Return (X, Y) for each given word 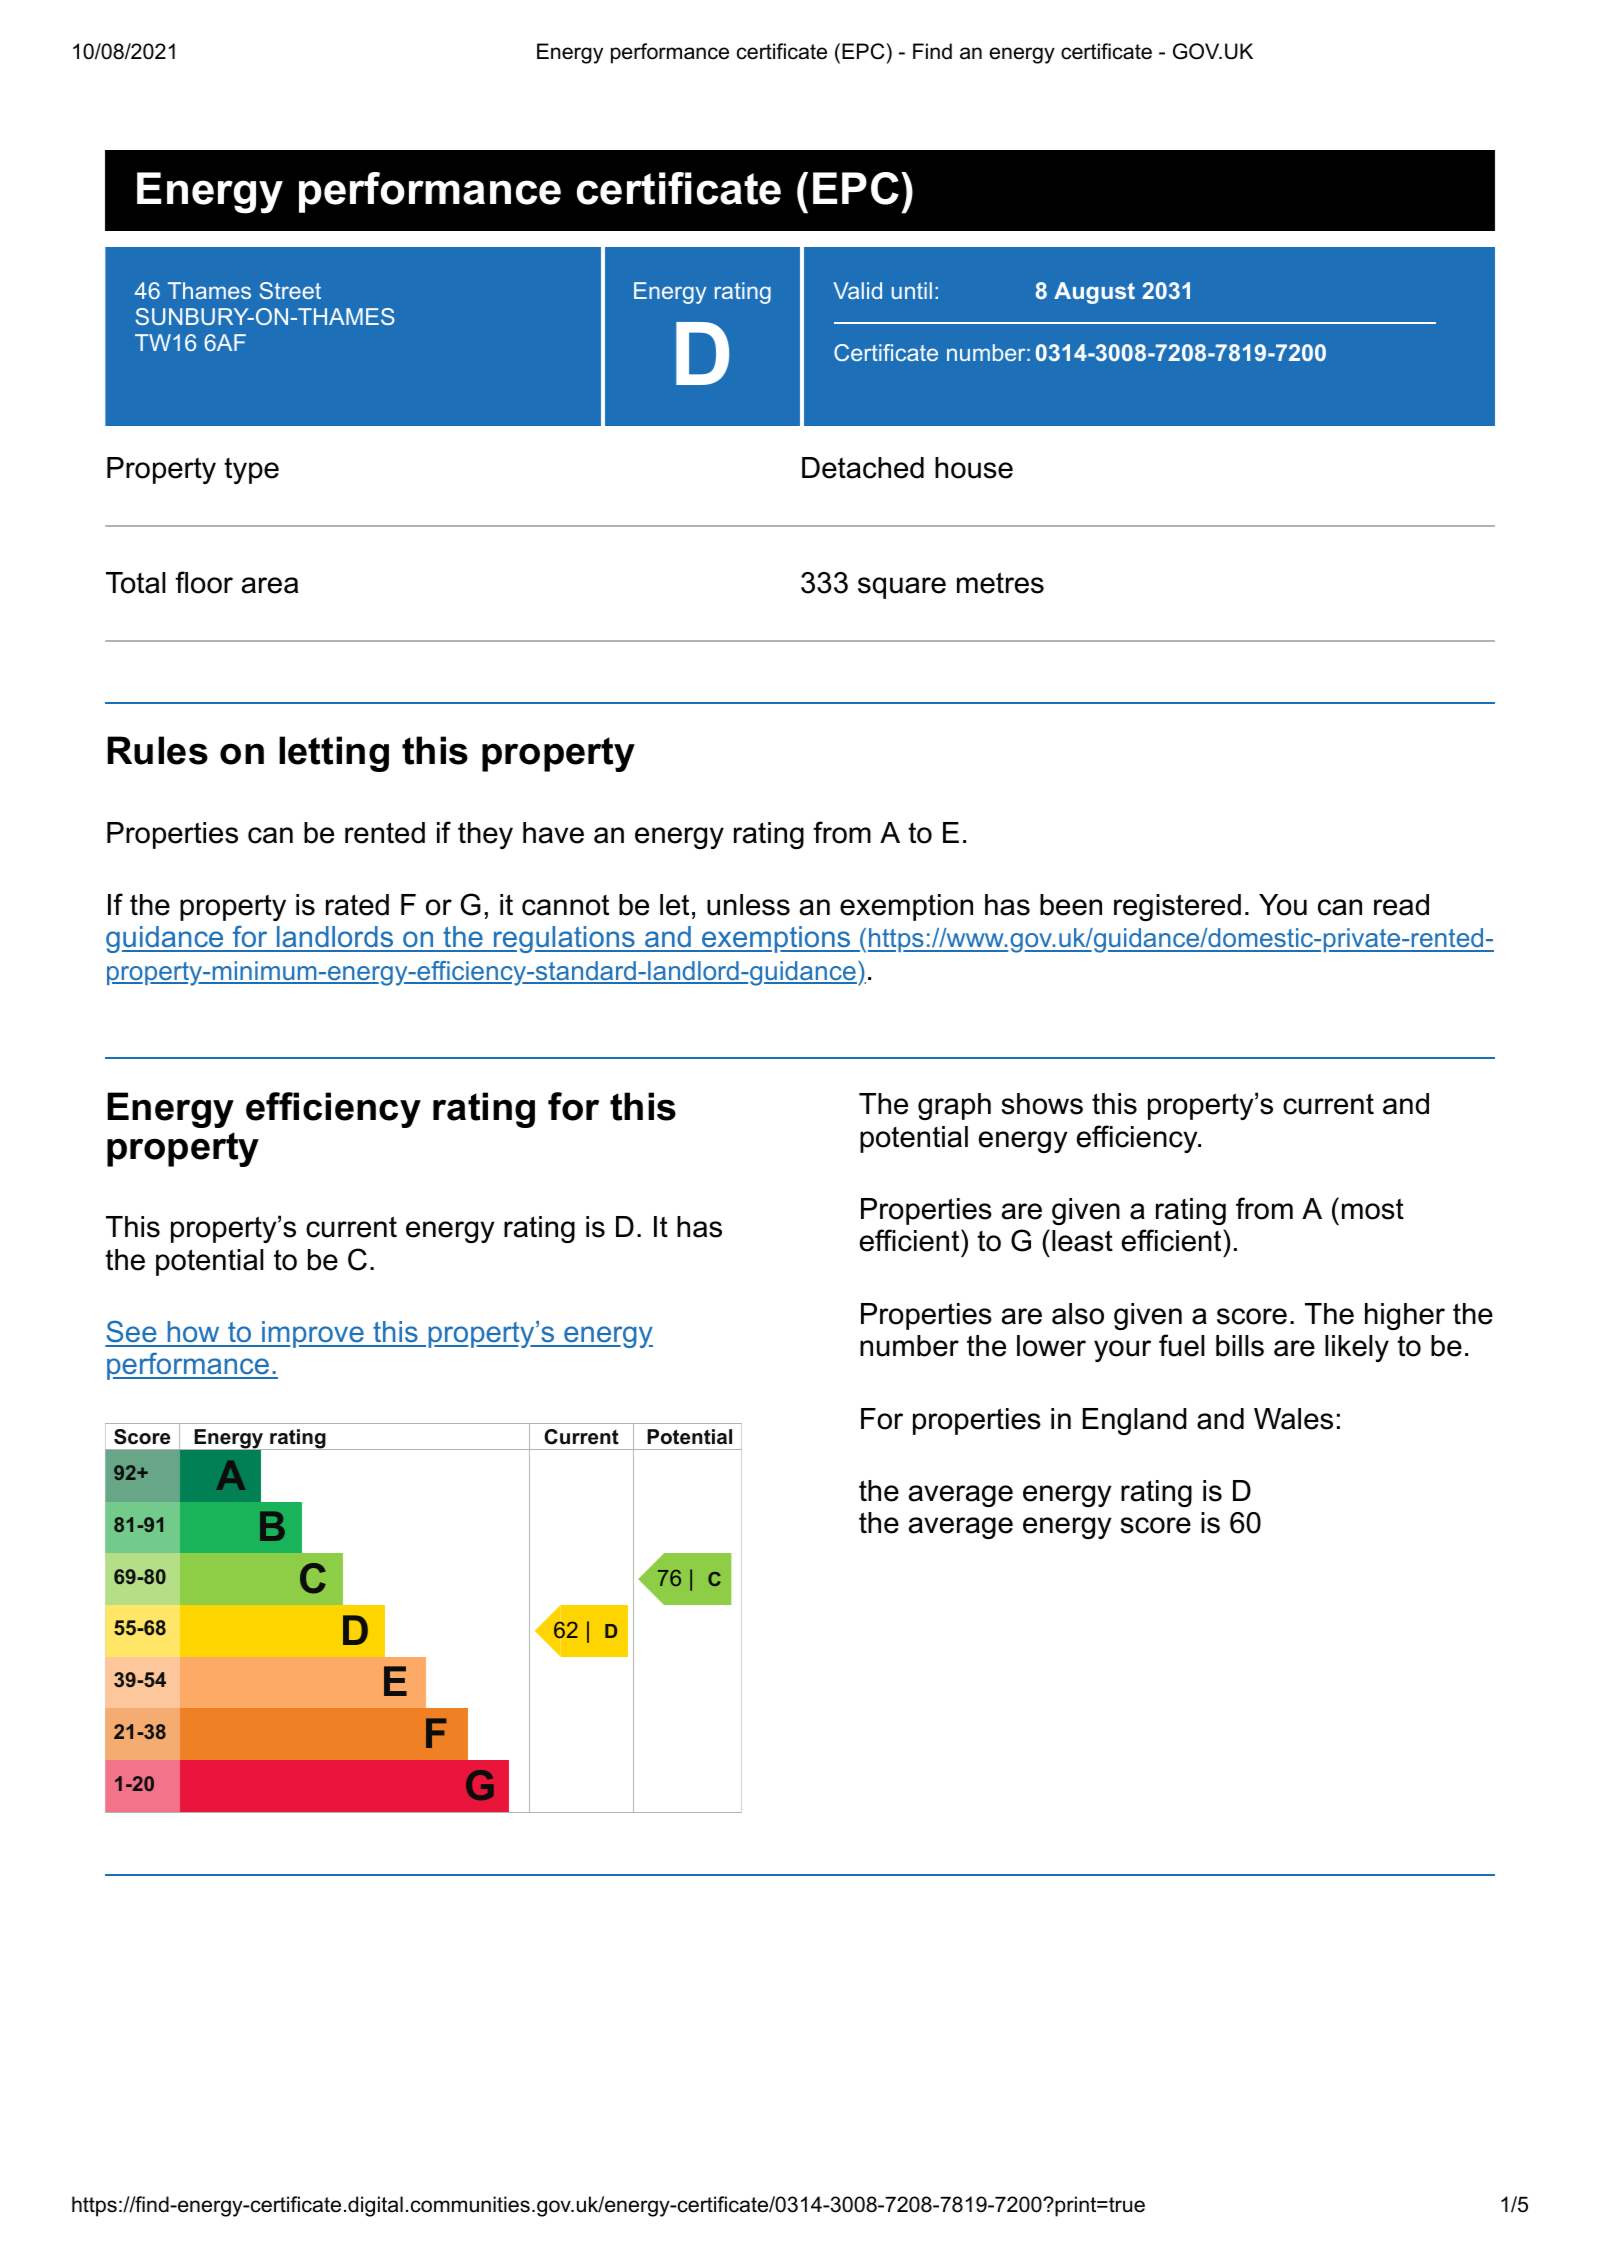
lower (1051, 1346)
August (1094, 293)
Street (290, 290)
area (270, 585)
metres (1000, 583)
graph (954, 1106)
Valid (857, 290)
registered (1177, 907)
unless (748, 905)
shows (1042, 1104)
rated (357, 905)
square (902, 588)
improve (313, 1334)
